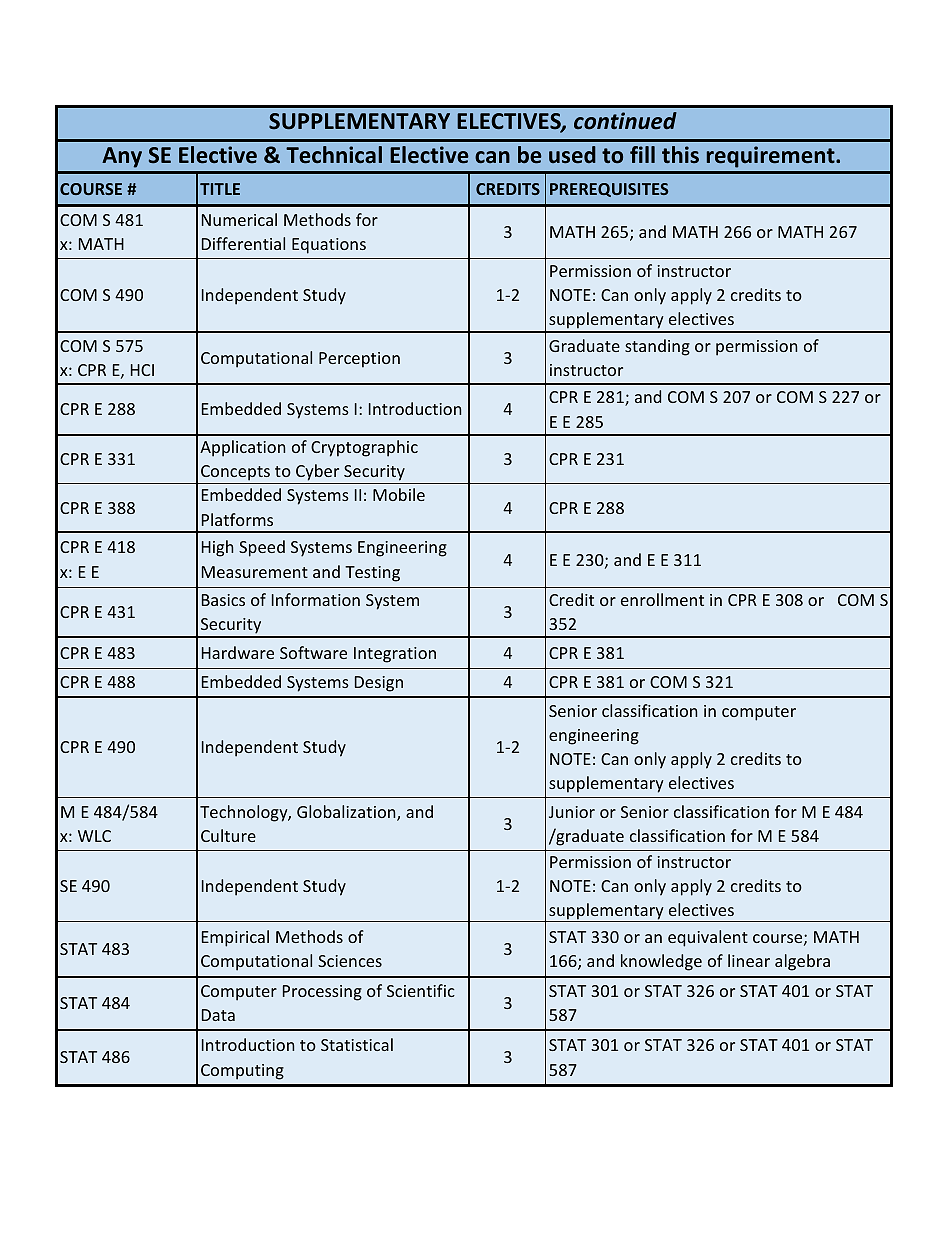 The image size is (952, 1233). What do you see at coordinates (359, 360) in the page?
I see `Perception` at bounding box center [359, 360].
